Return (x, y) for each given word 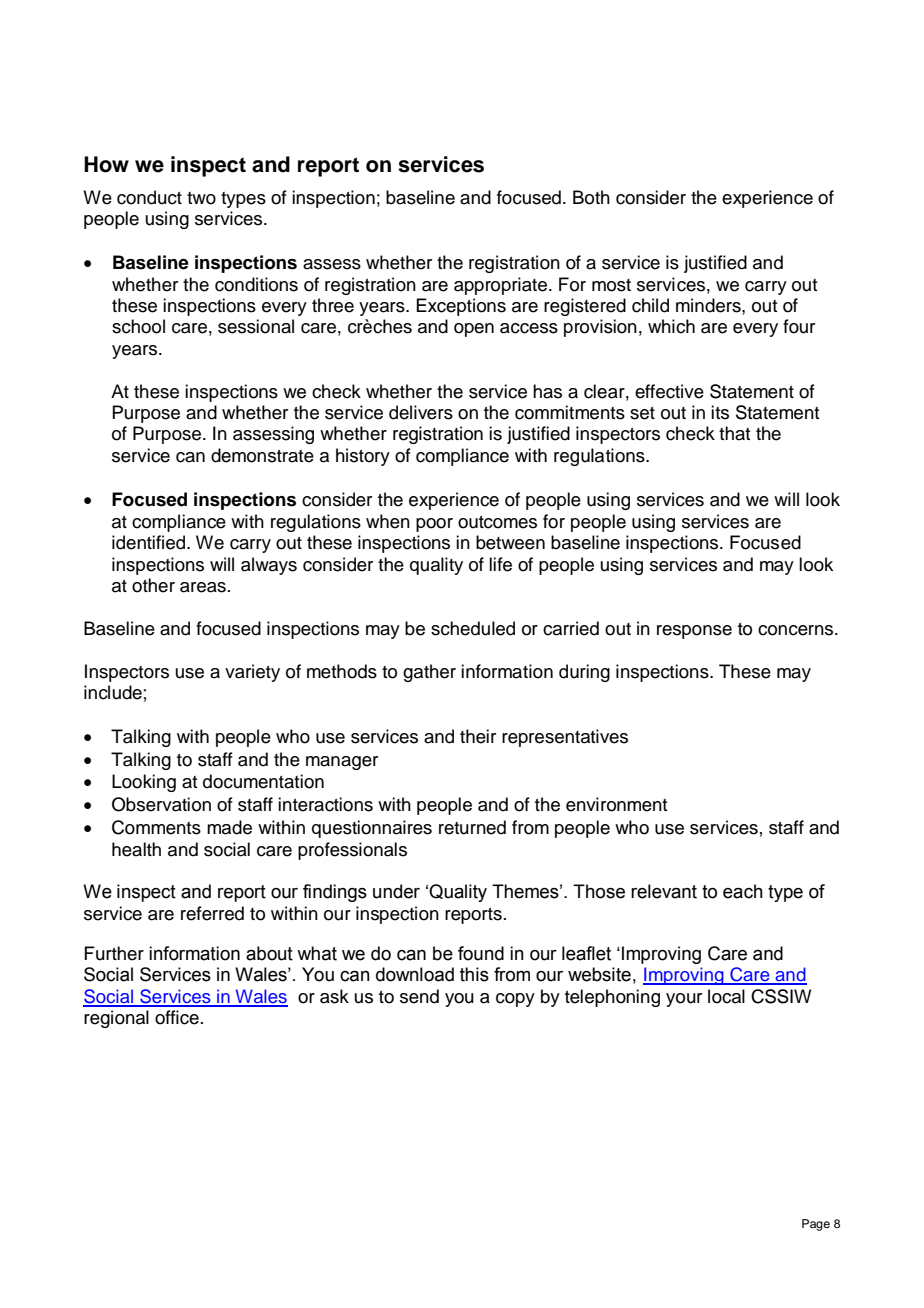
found (481, 953)
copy (515, 1000)
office (177, 1017)
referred (212, 913)
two (201, 198)
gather (429, 673)
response (694, 632)
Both (591, 197)
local (726, 996)
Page (816, 1225)
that (735, 433)
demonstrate (262, 455)
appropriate (502, 286)
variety (252, 673)
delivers (421, 412)
